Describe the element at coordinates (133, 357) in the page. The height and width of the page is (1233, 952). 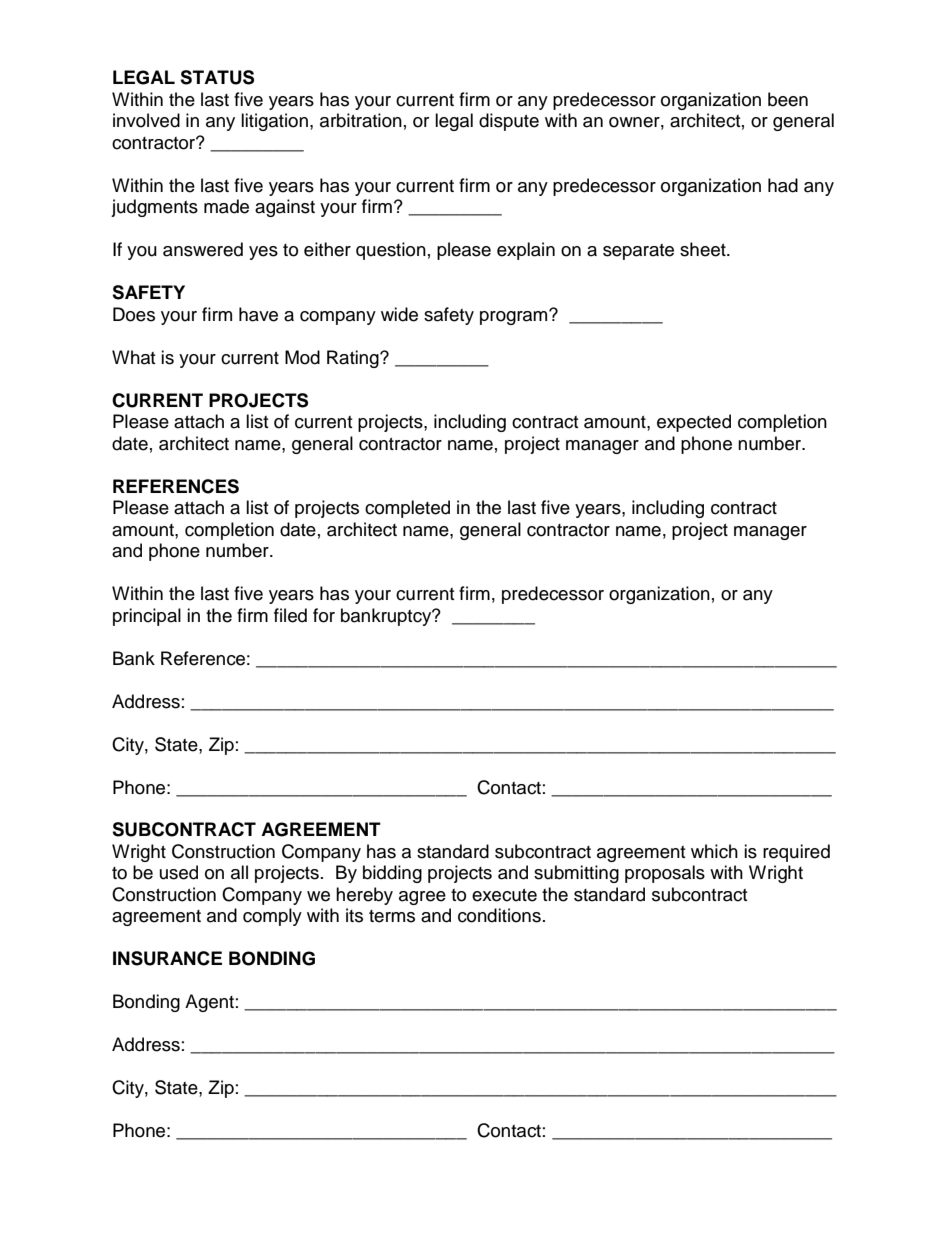
I see `What` at that location.
